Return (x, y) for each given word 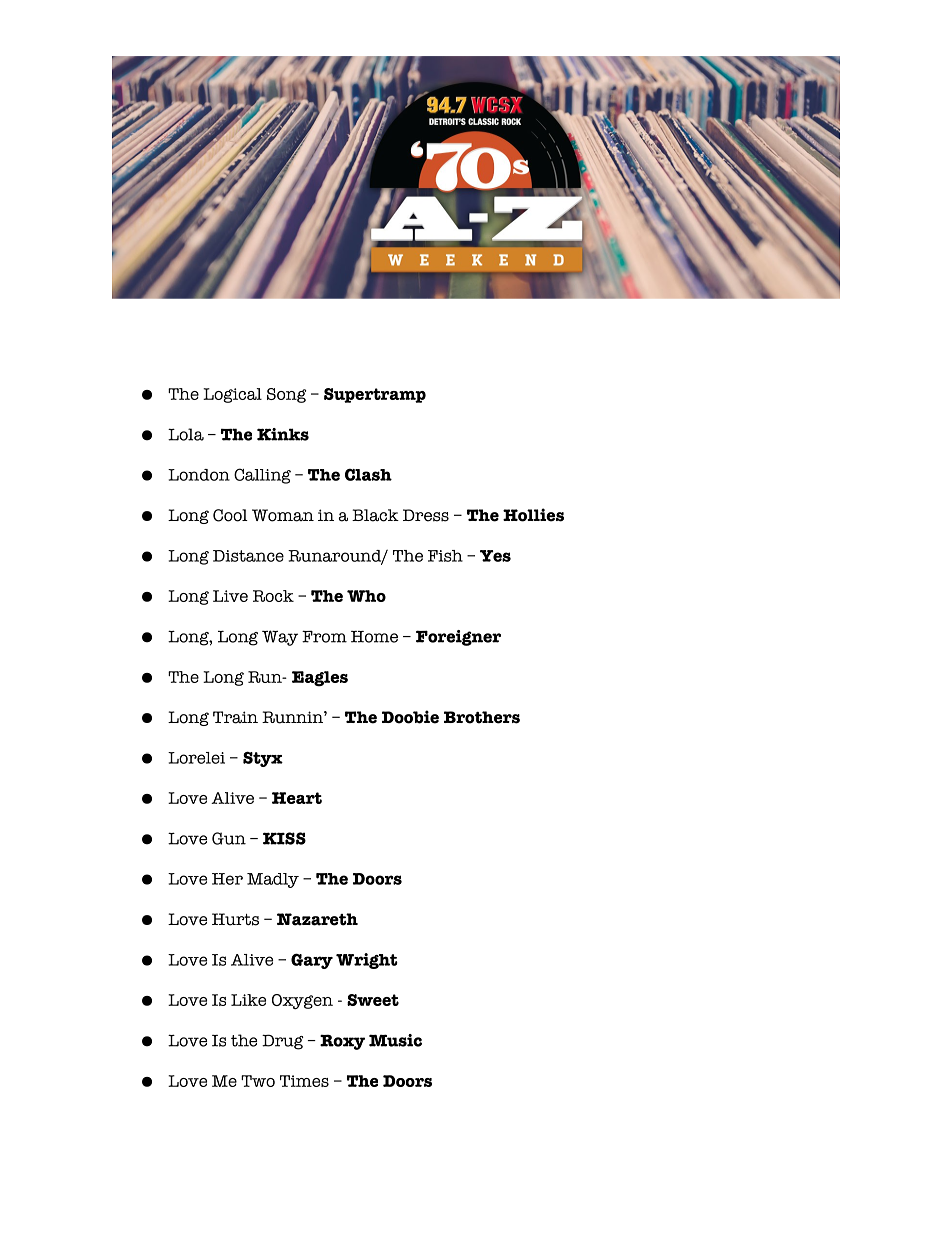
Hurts (235, 919)
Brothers (482, 717)
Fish (445, 556)
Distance (248, 556)
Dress (426, 515)
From (324, 636)
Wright (367, 961)
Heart (297, 798)
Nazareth (317, 919)
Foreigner (458, 638)
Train (235, 717)
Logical (232, 395)
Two (258, 1081)
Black (375, 515)
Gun (229, 838)
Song (286, 395)
